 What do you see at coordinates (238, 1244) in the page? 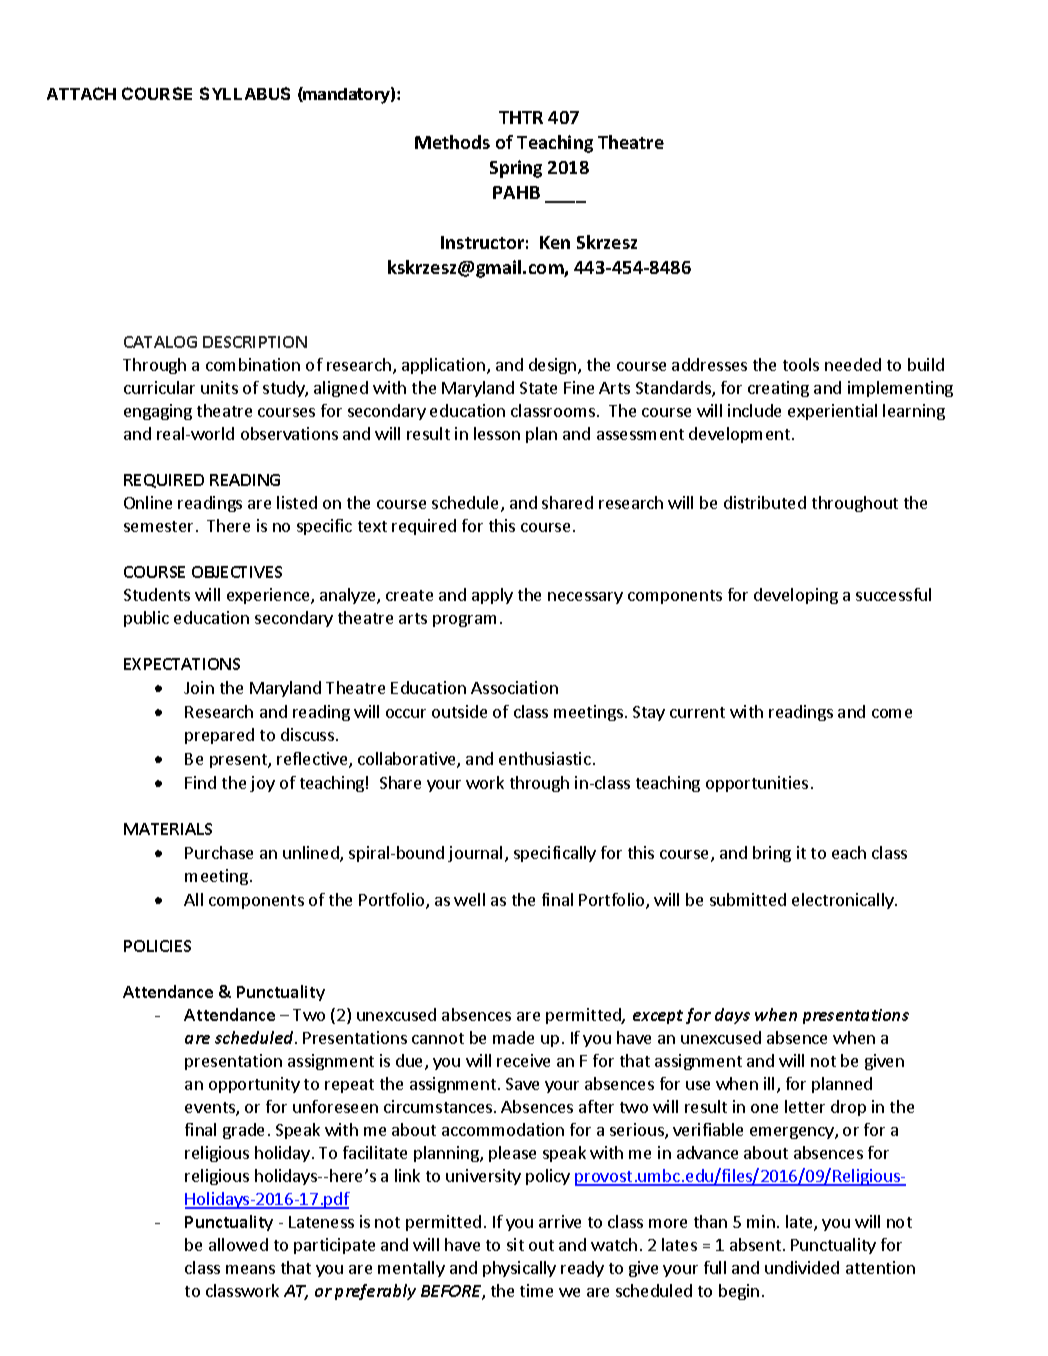
I see `allowed` at bounding box center [238, 1244].
